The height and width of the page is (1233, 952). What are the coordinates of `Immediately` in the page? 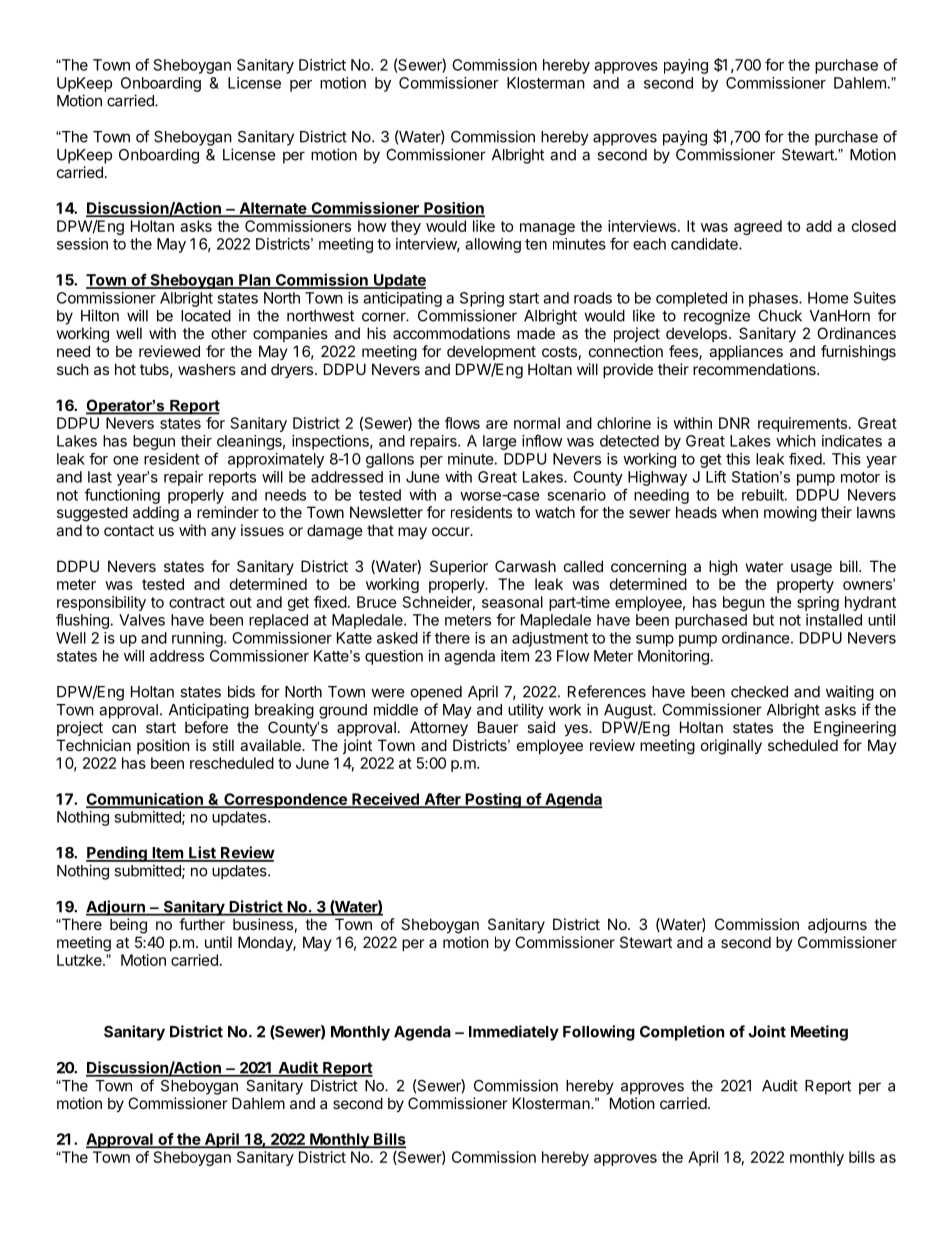 It's located at (514, 1033).
